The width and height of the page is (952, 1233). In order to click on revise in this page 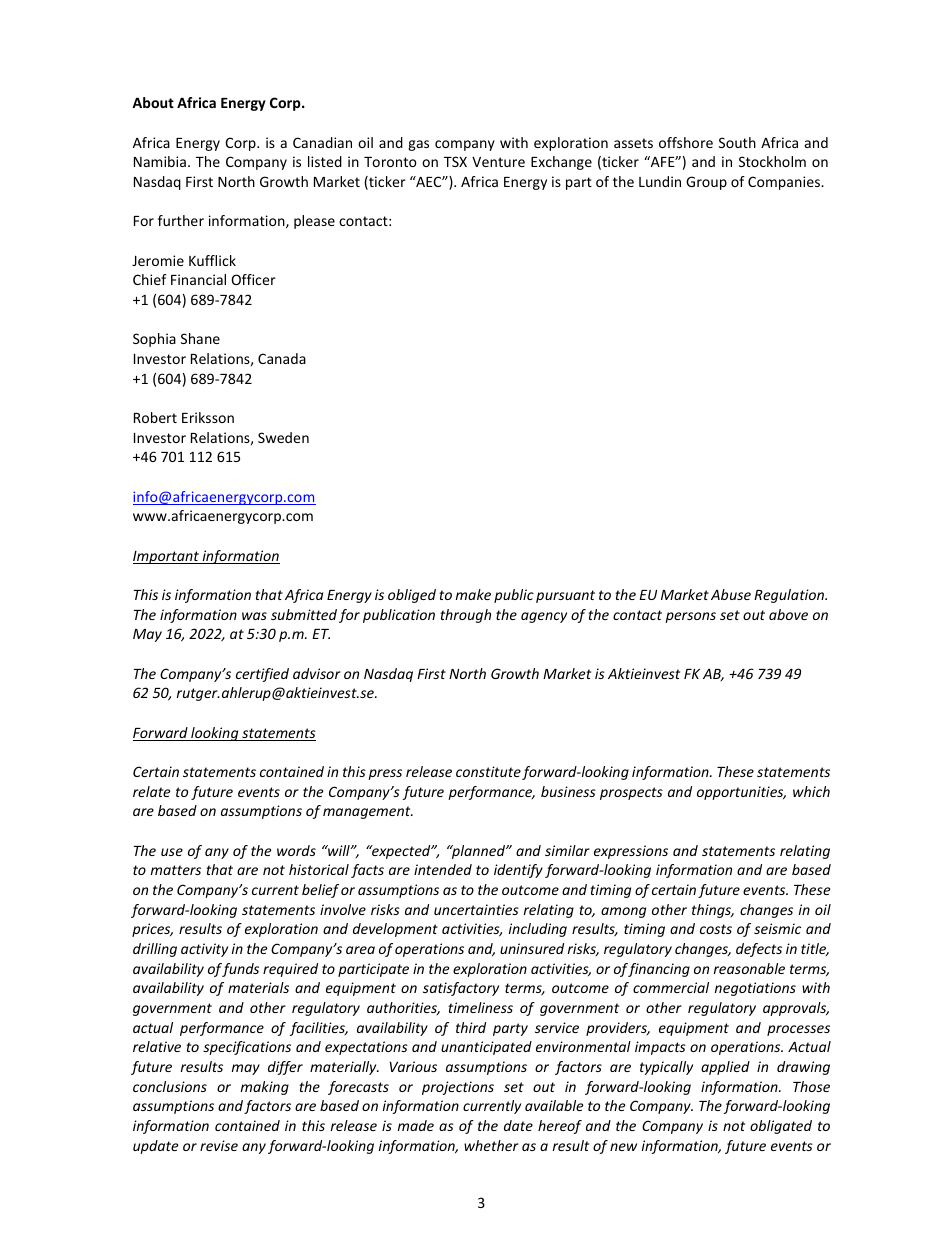, I will do `click(219, 1145)`.
